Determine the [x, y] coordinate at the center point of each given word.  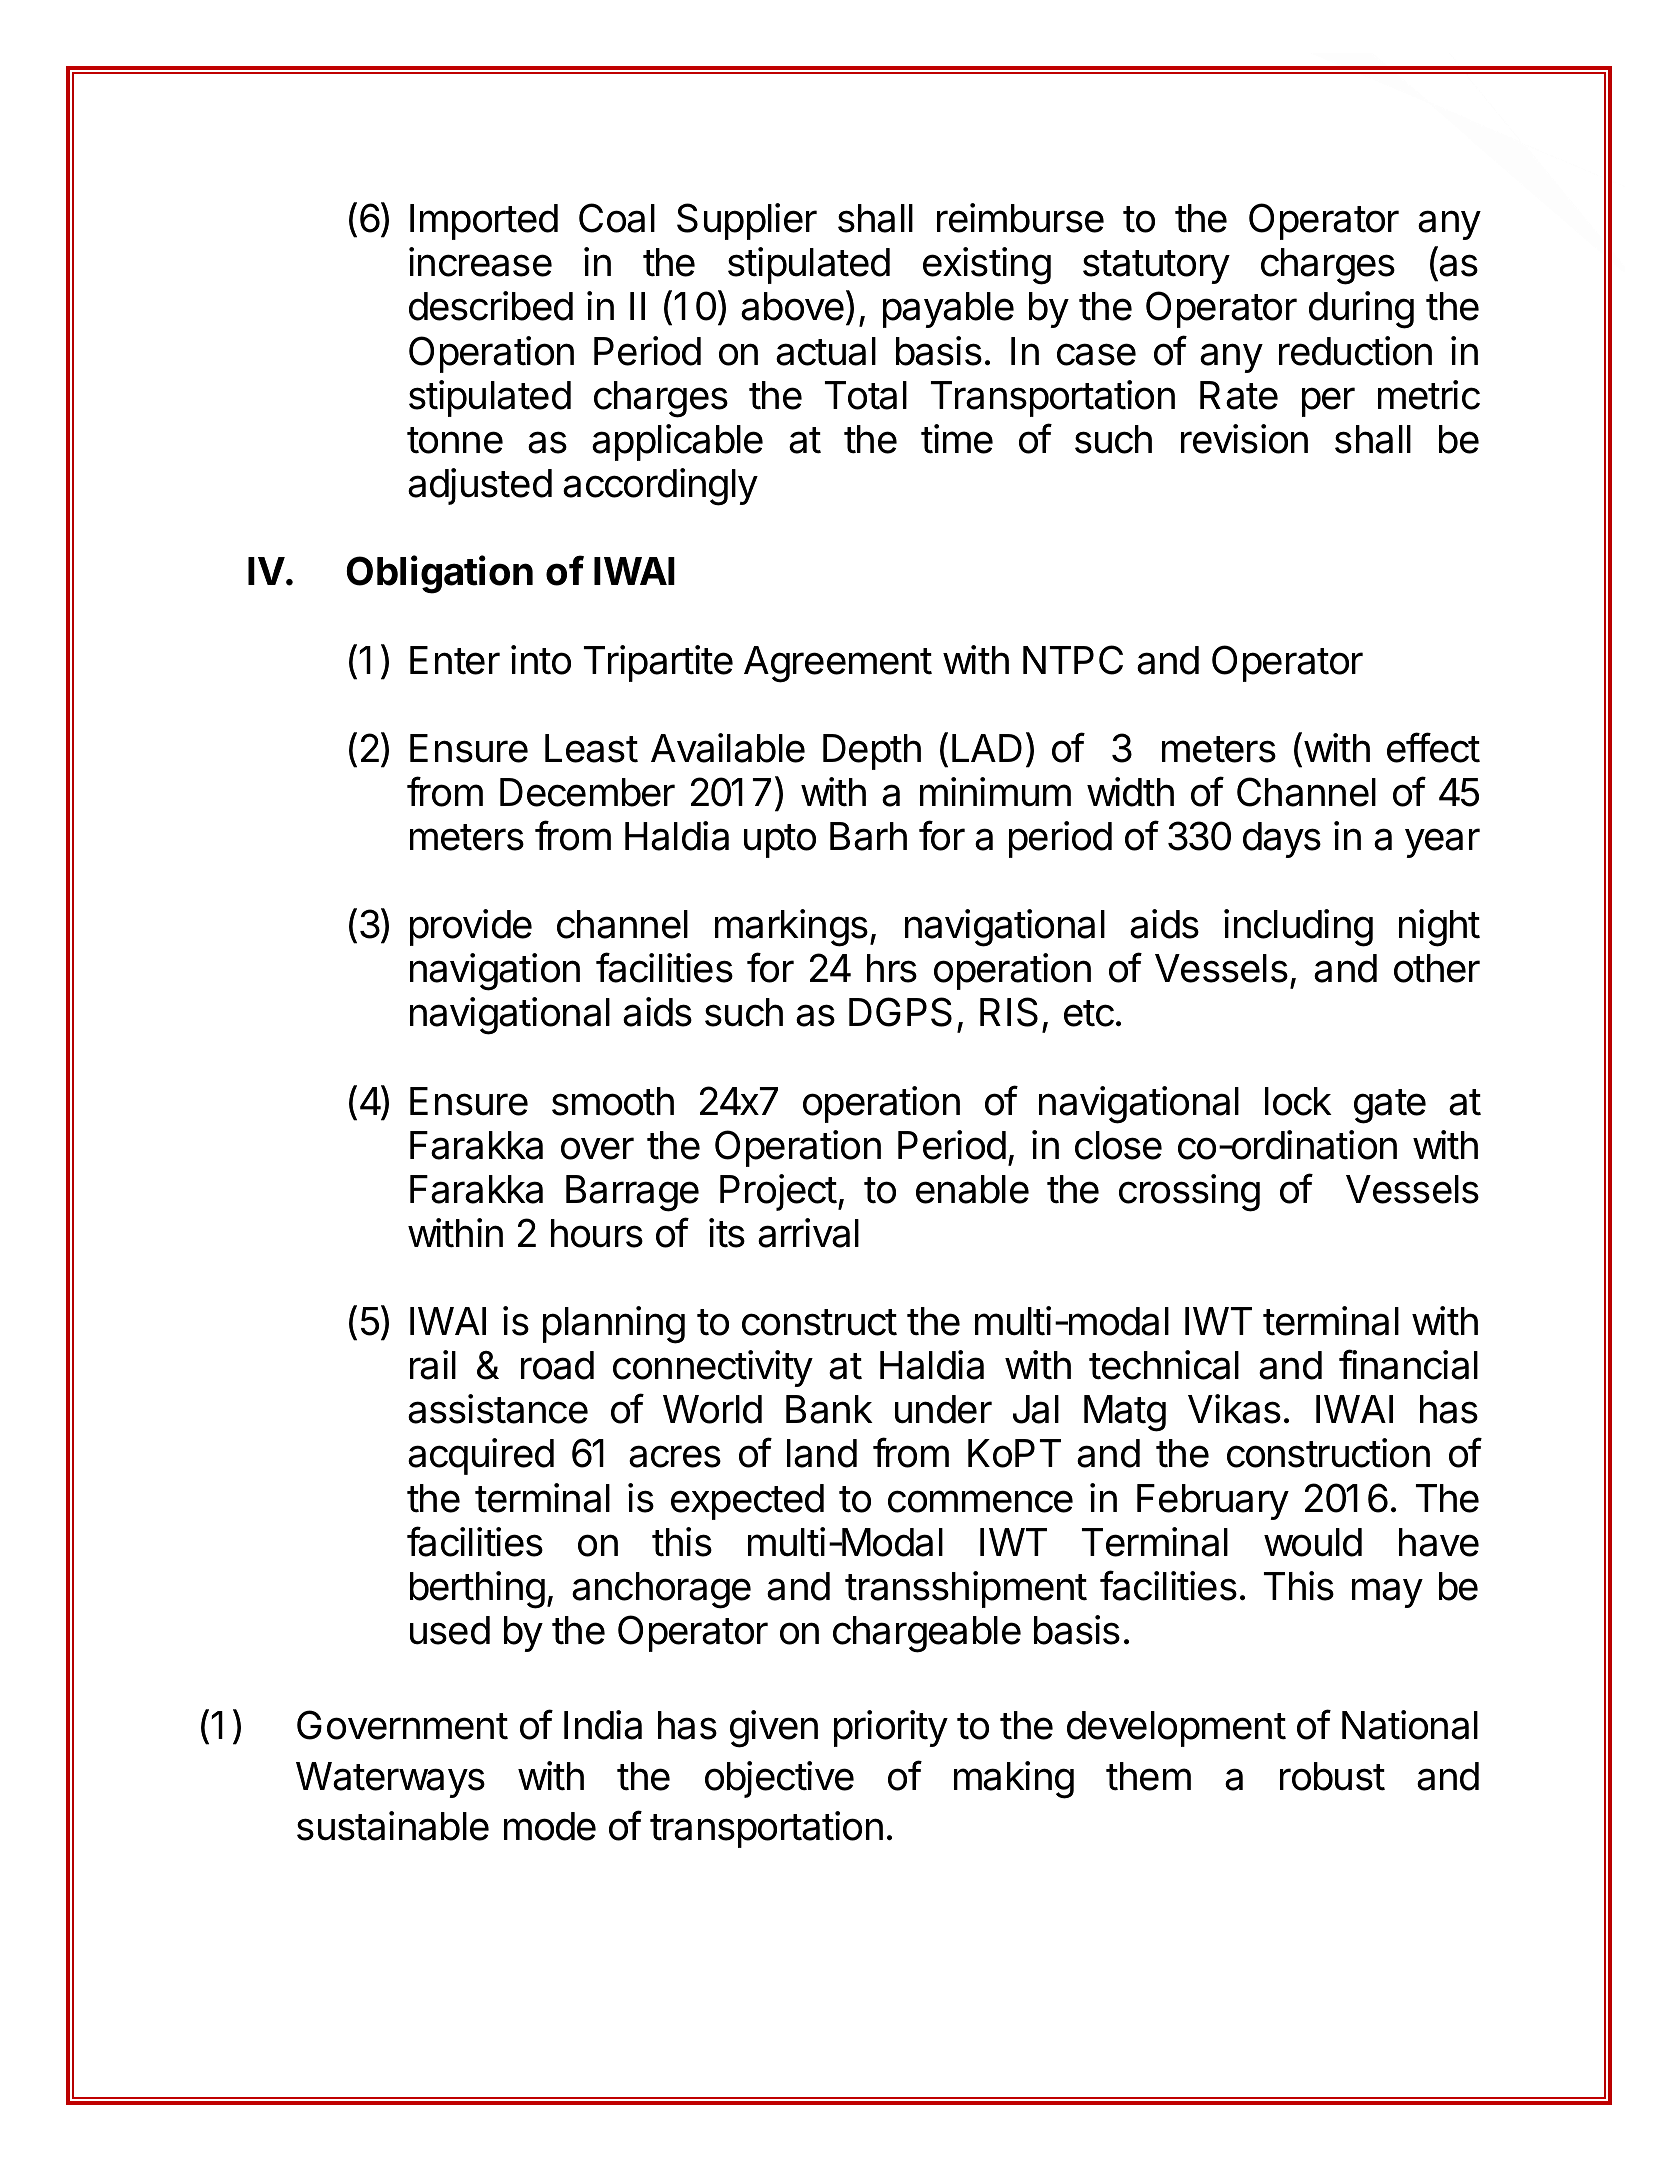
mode [550, 1826]
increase [480, 262]
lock [1298, 1101]
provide [471, 927]
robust [1332, 1776]
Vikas [1234, 1409]
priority [891, 1728]
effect [1433, 747]
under [943, 1409]
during [1361, 310]
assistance [498, 1409]
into [541, 660]
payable [948, 310]
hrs [892, 968]
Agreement [838, 664]
